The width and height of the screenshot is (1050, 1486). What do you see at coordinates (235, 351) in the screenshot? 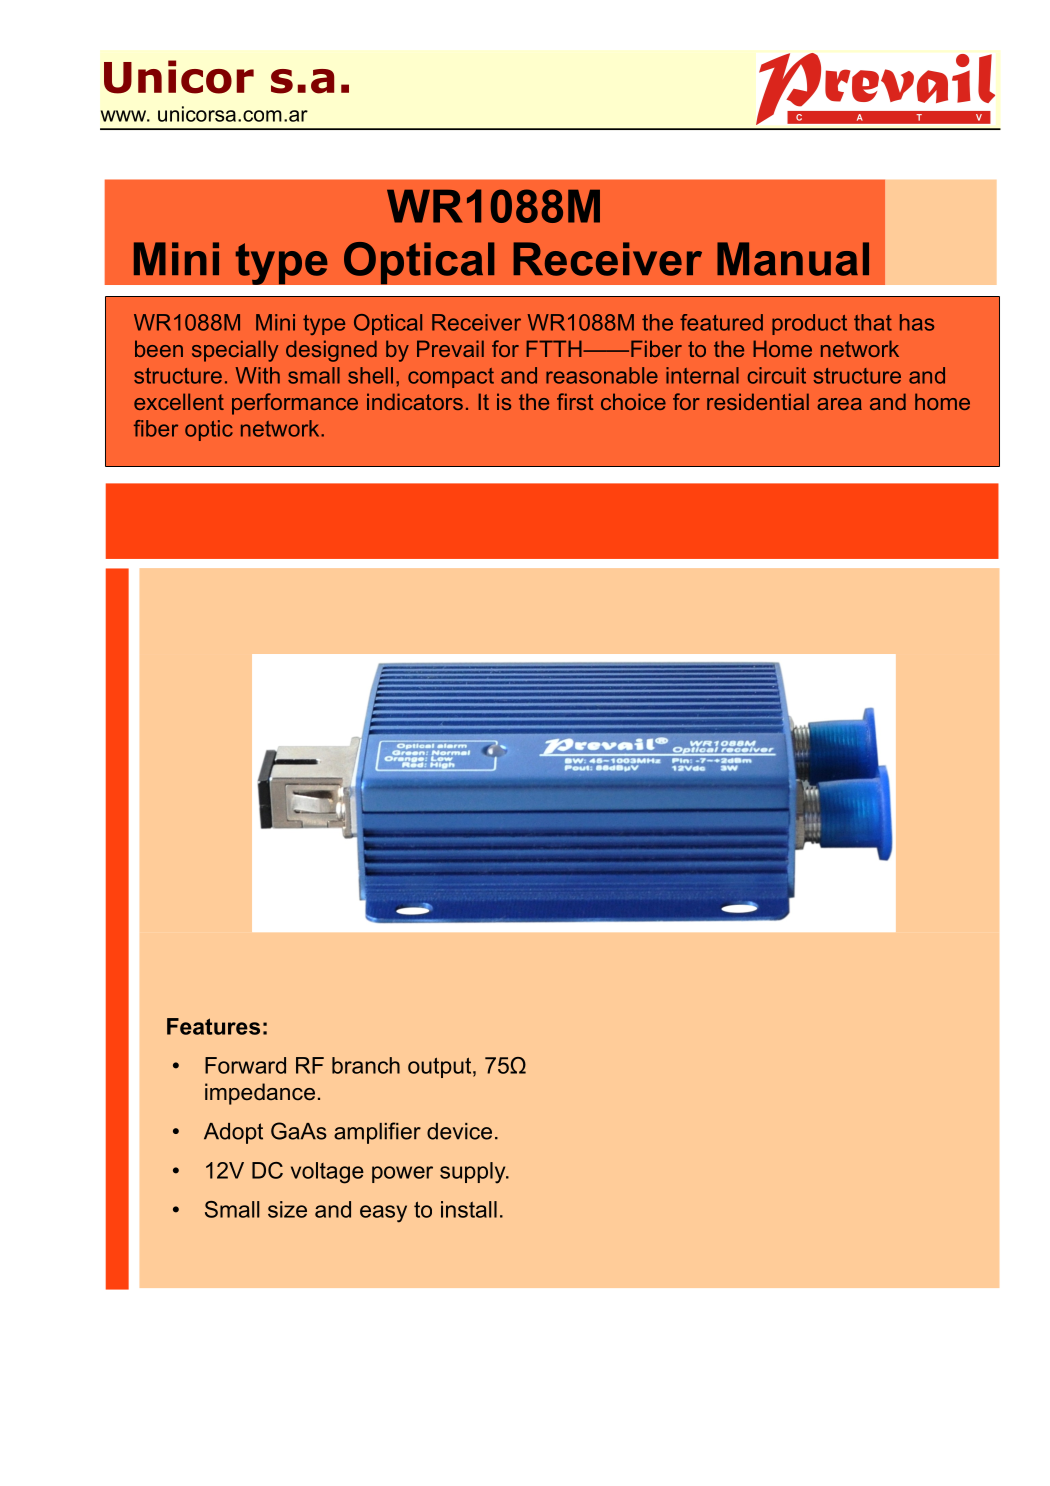
I see `specially` at bounding box center [235, 351].
